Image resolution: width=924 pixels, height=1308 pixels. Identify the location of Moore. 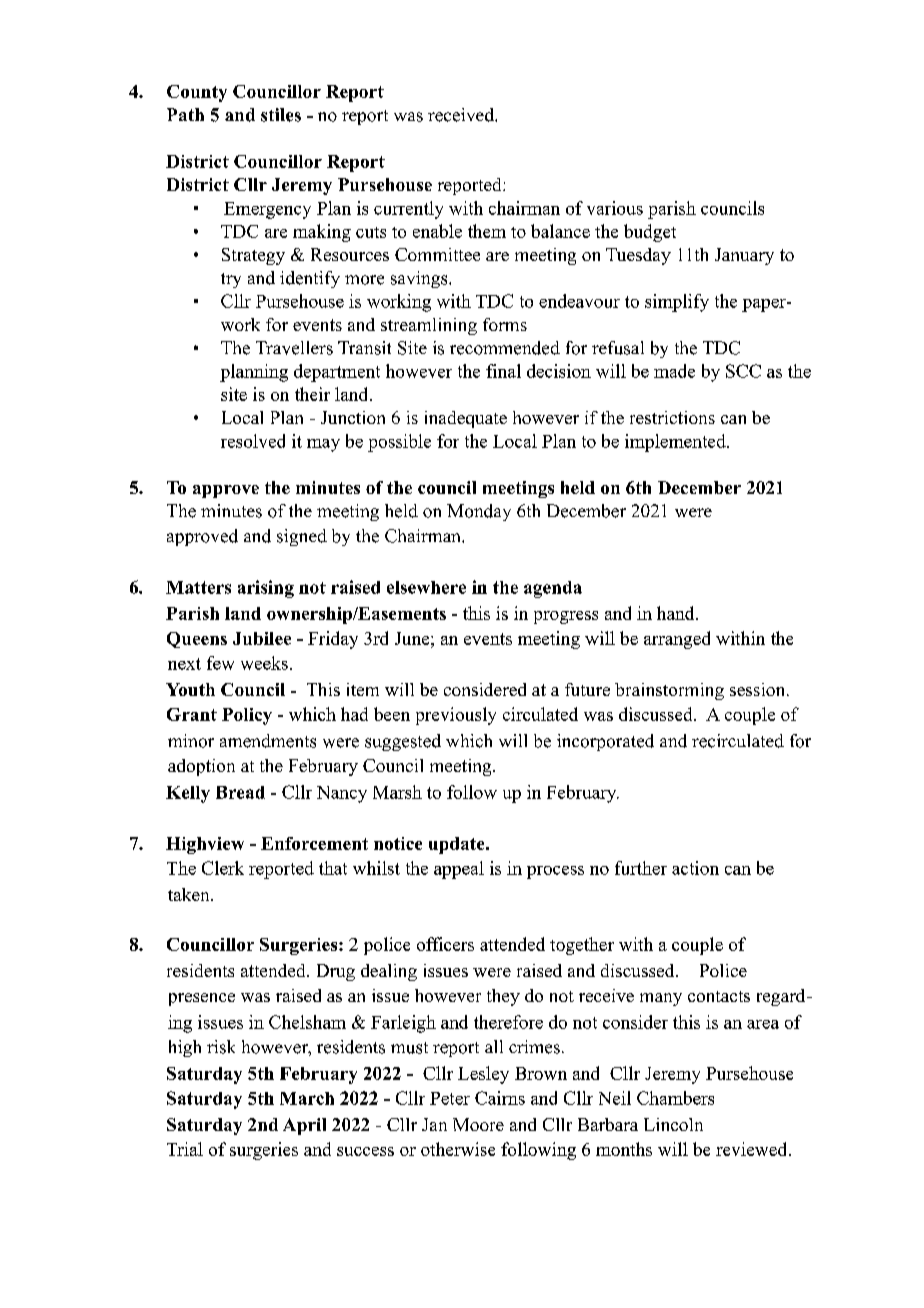
(478, 1124).
